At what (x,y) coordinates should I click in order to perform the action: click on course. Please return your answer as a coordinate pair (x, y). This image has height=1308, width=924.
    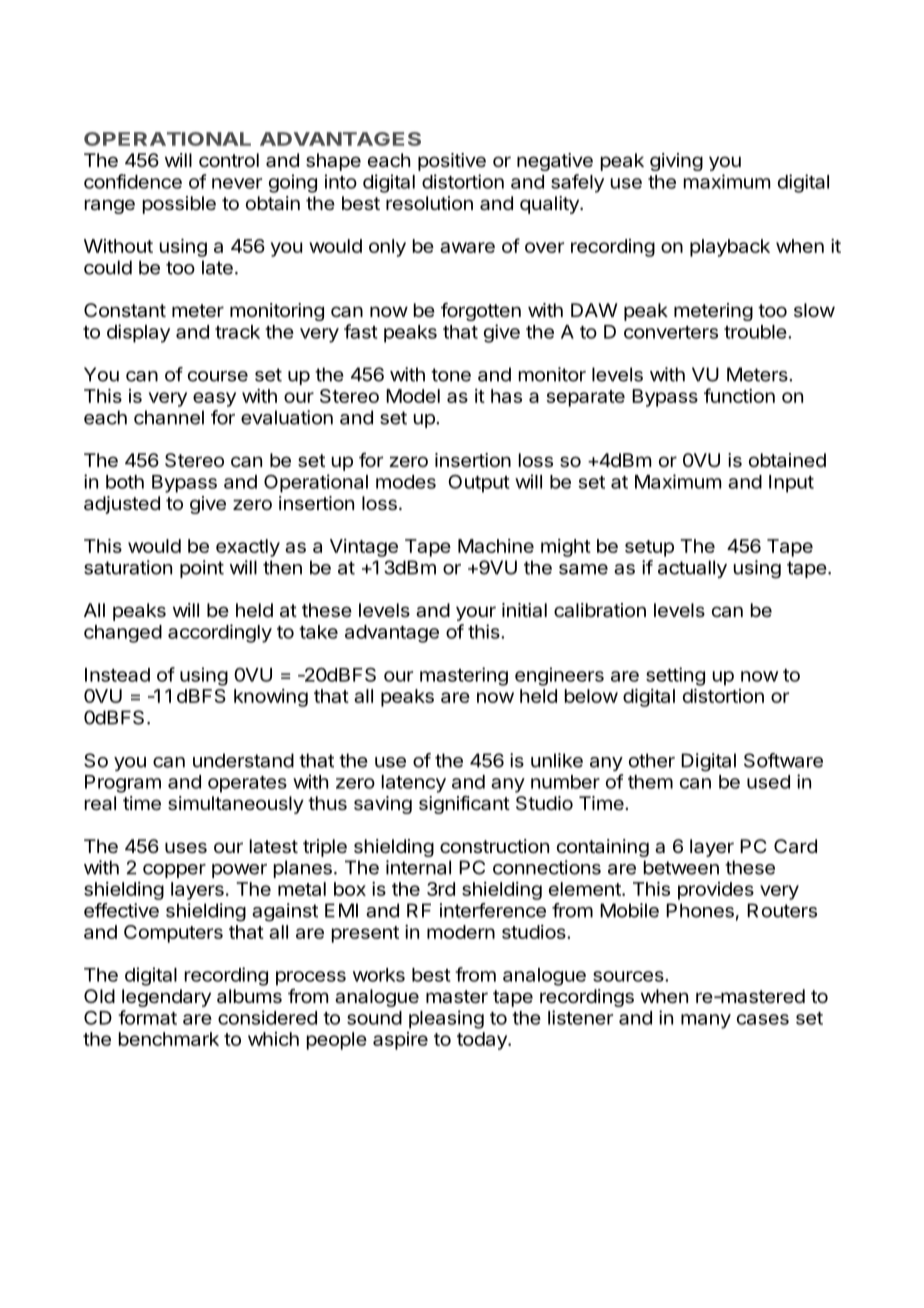
    Looking at the image, I should click on (218, 376).
